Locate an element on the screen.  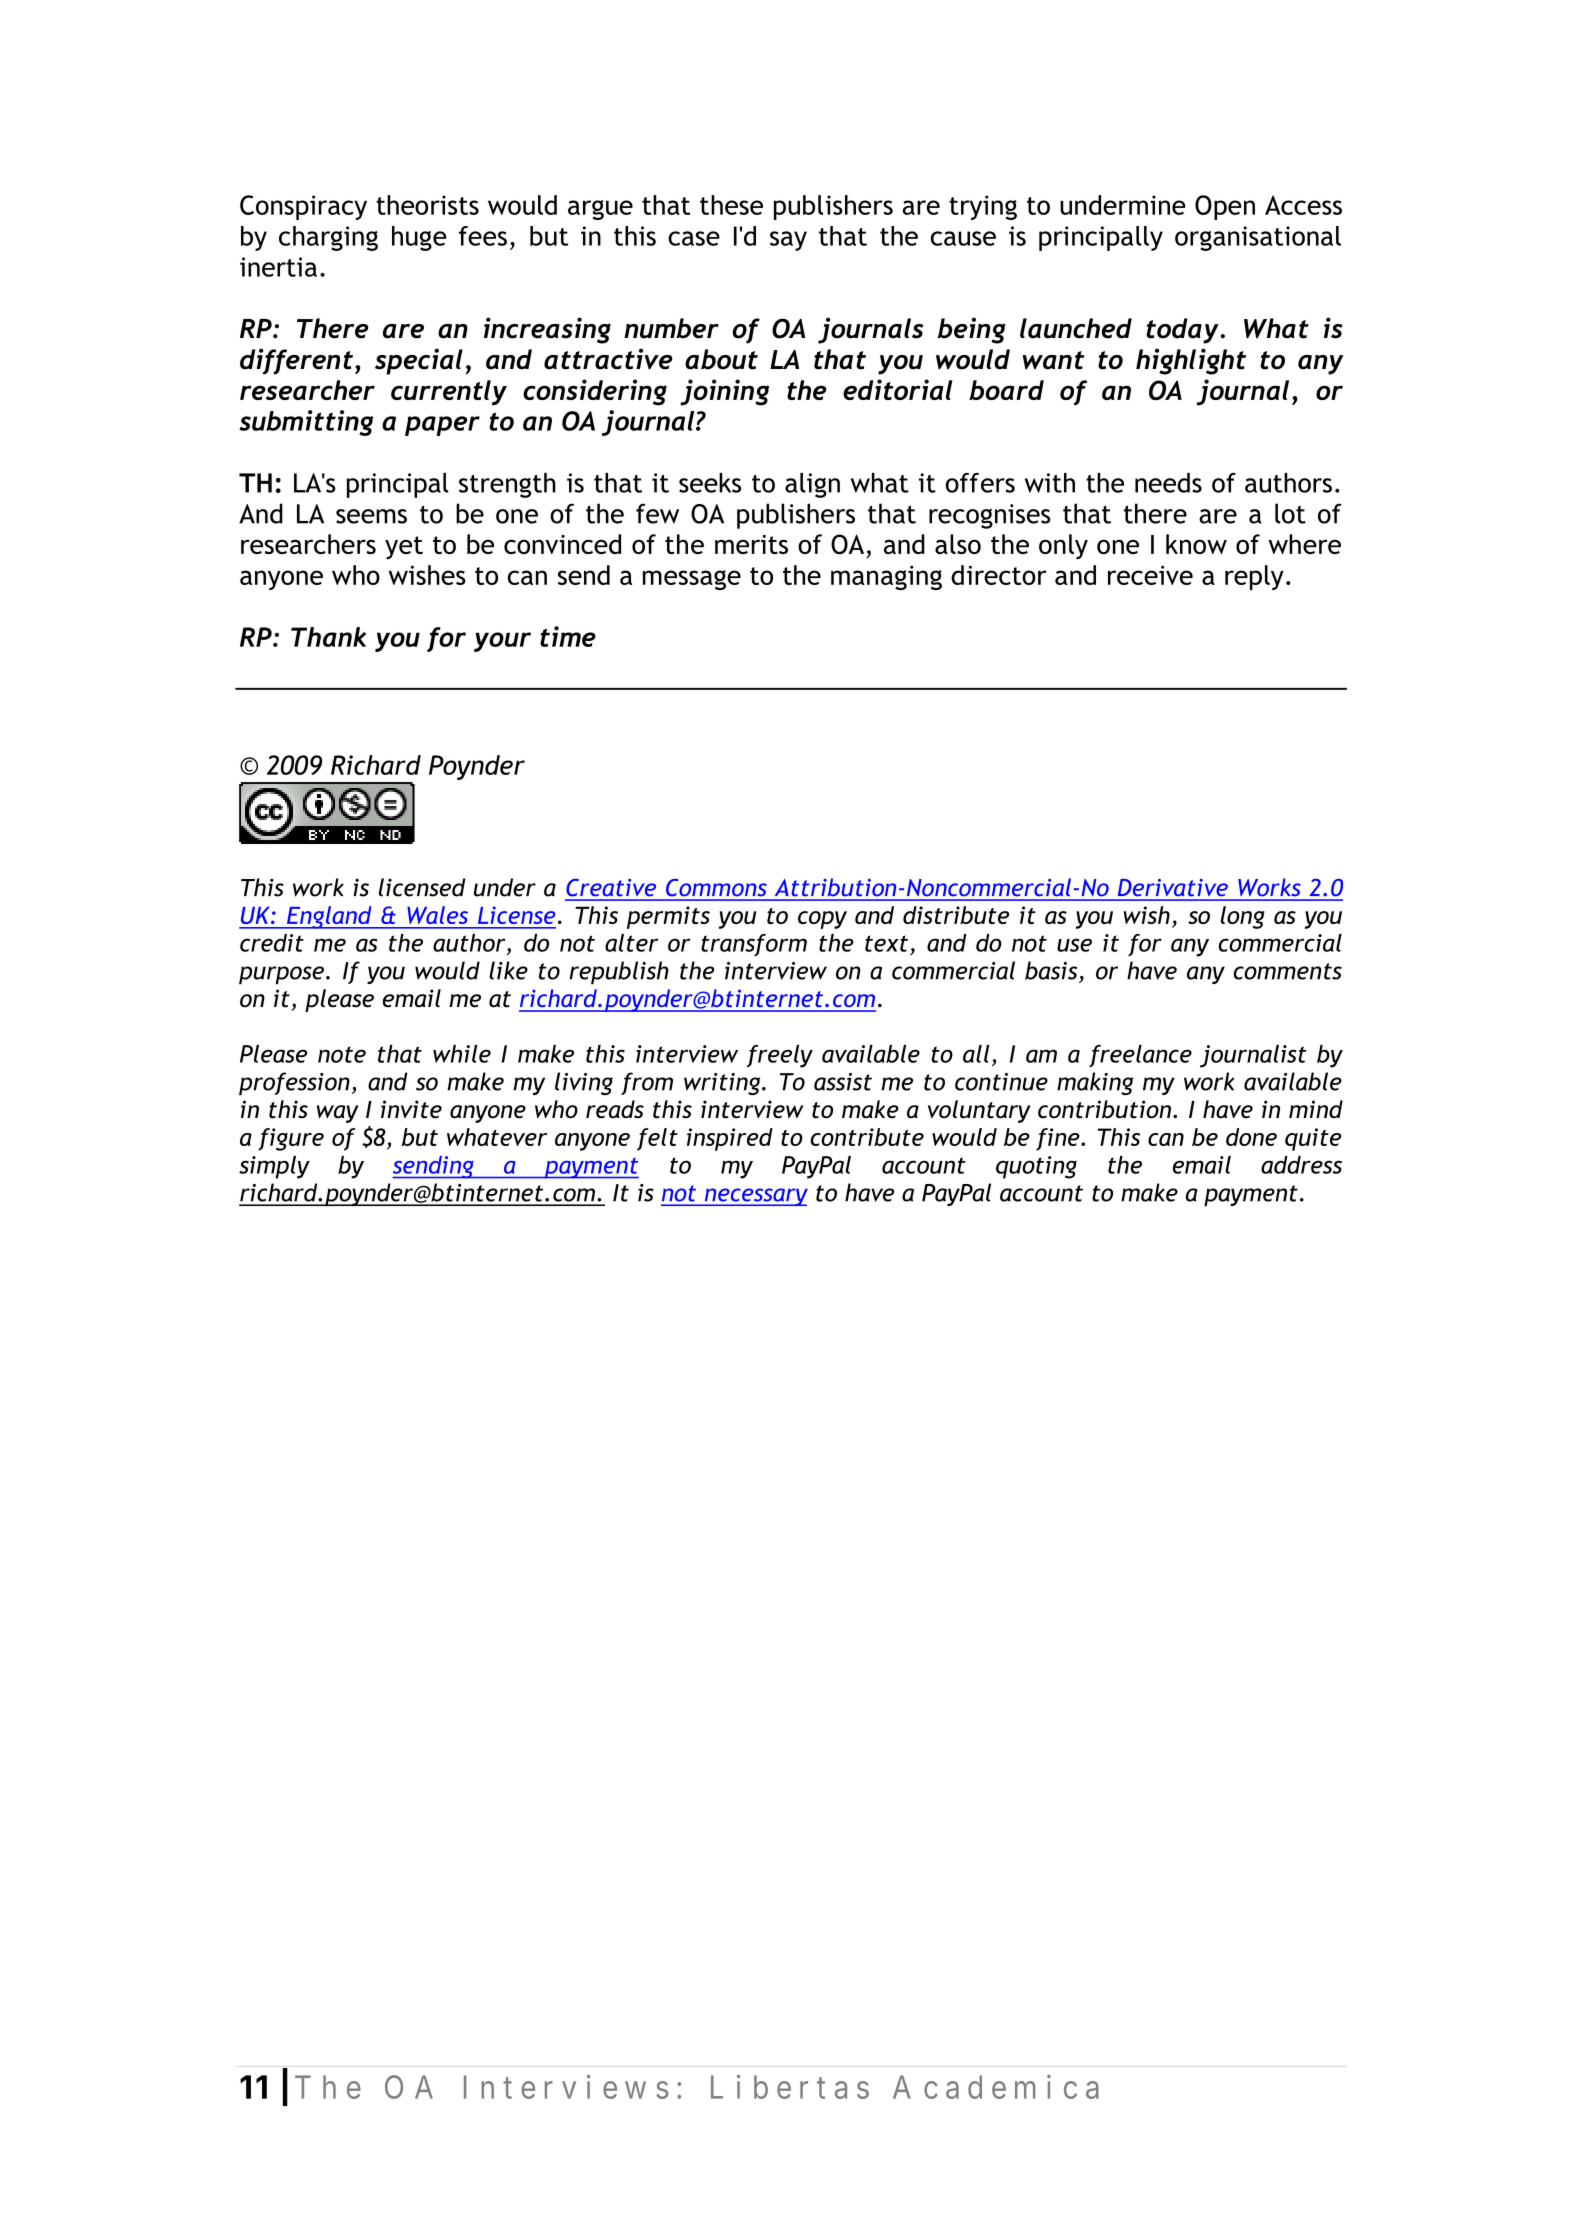
know is located at coordinates (1196, 544).
